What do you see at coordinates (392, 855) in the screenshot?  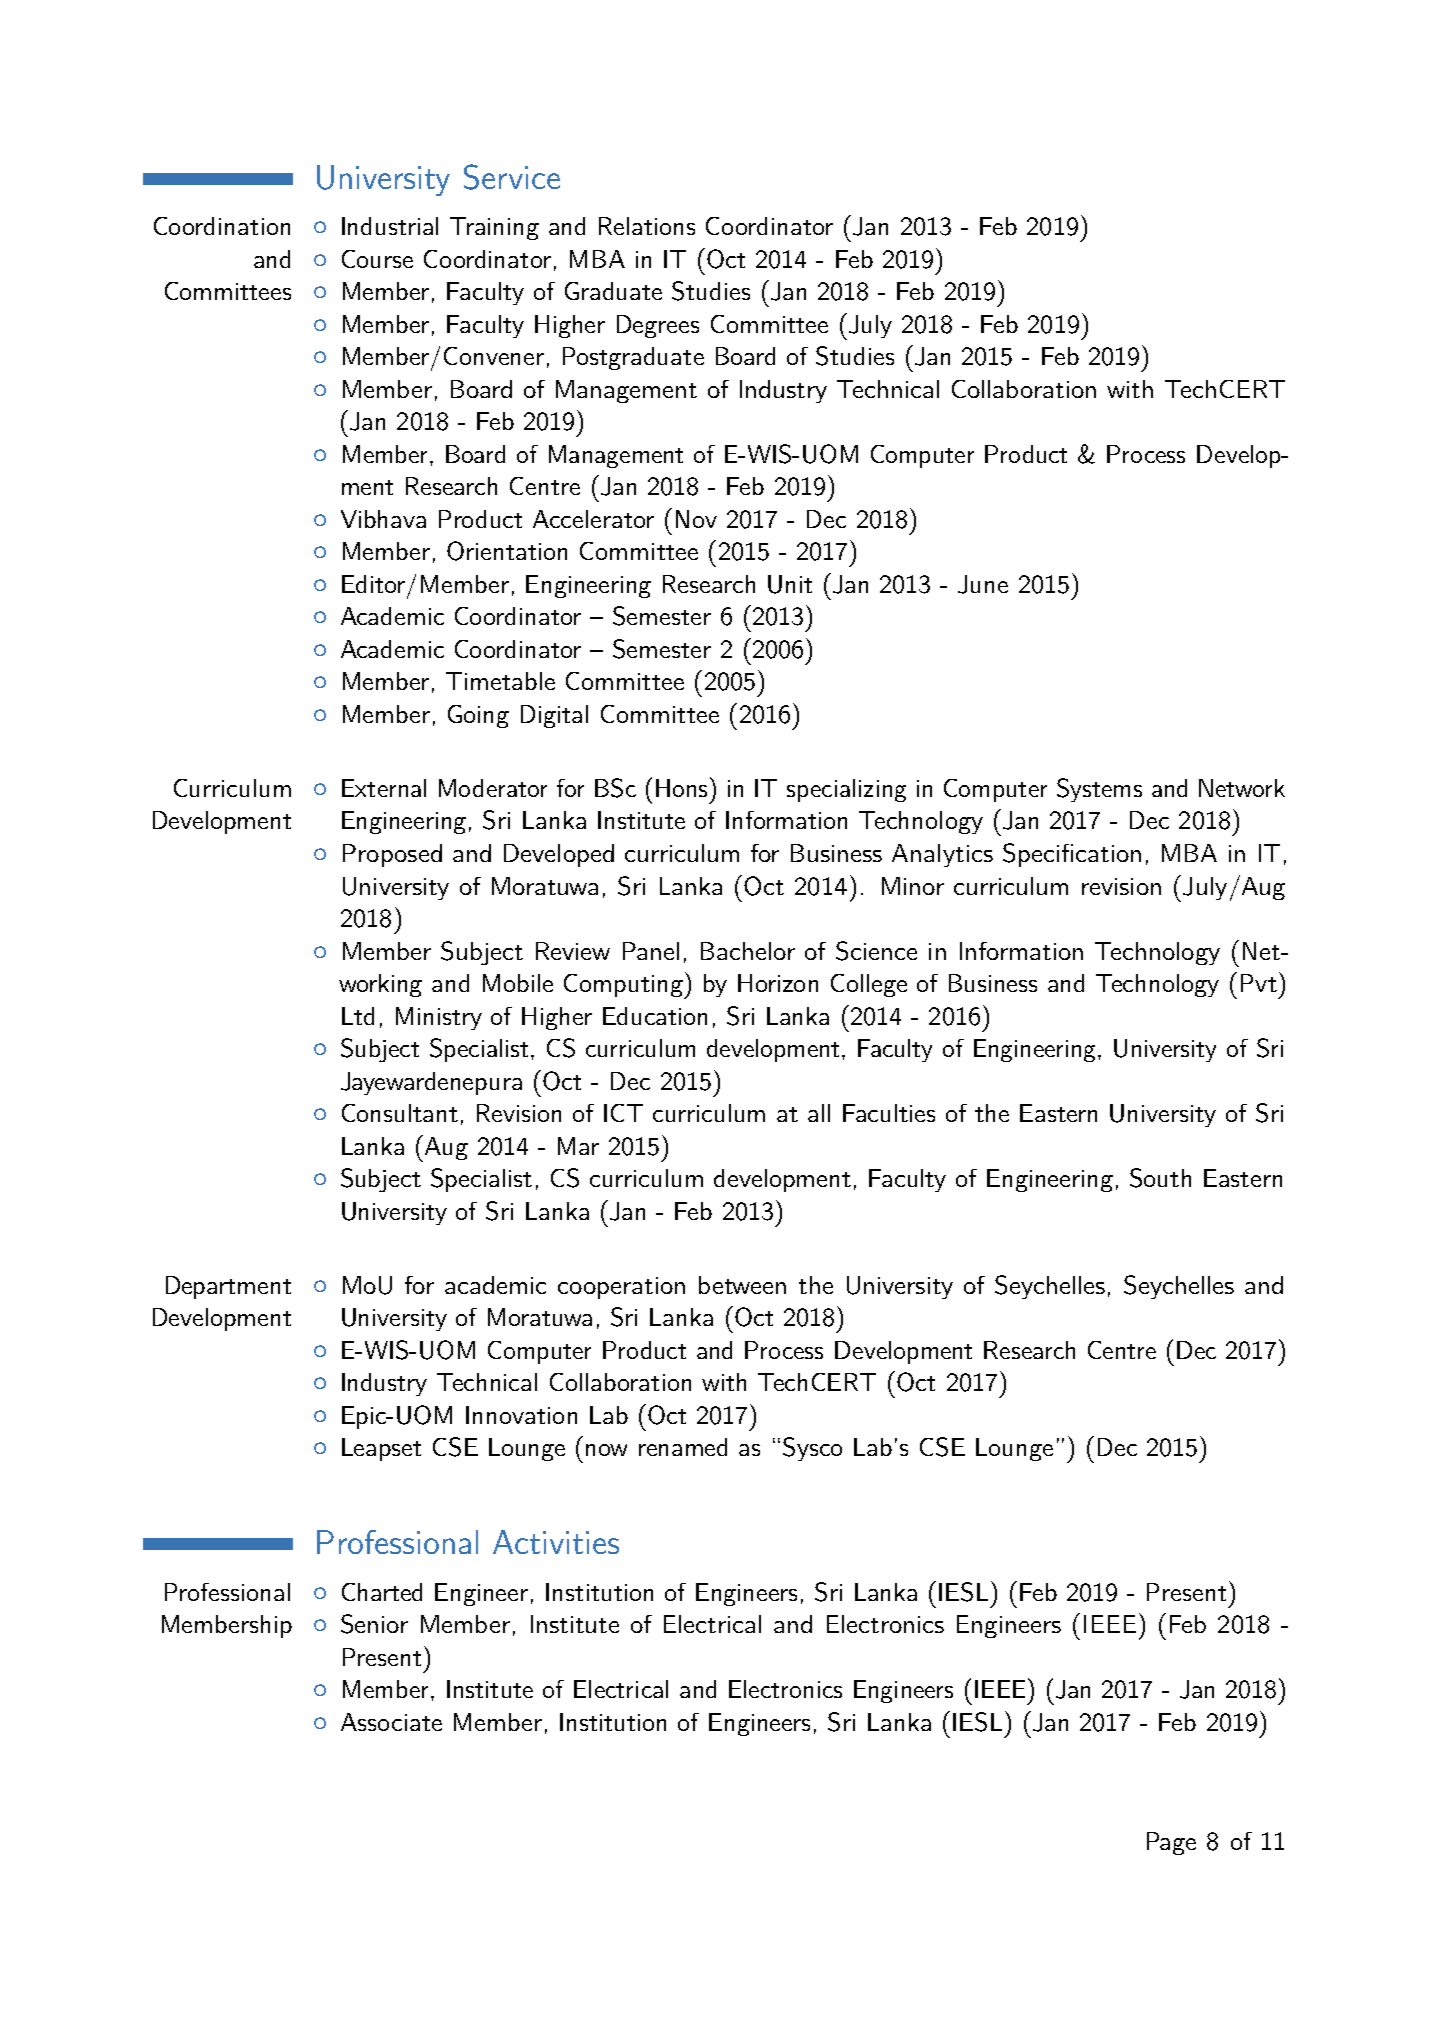 I see `Proposed` at bounding box center [392, 855].
